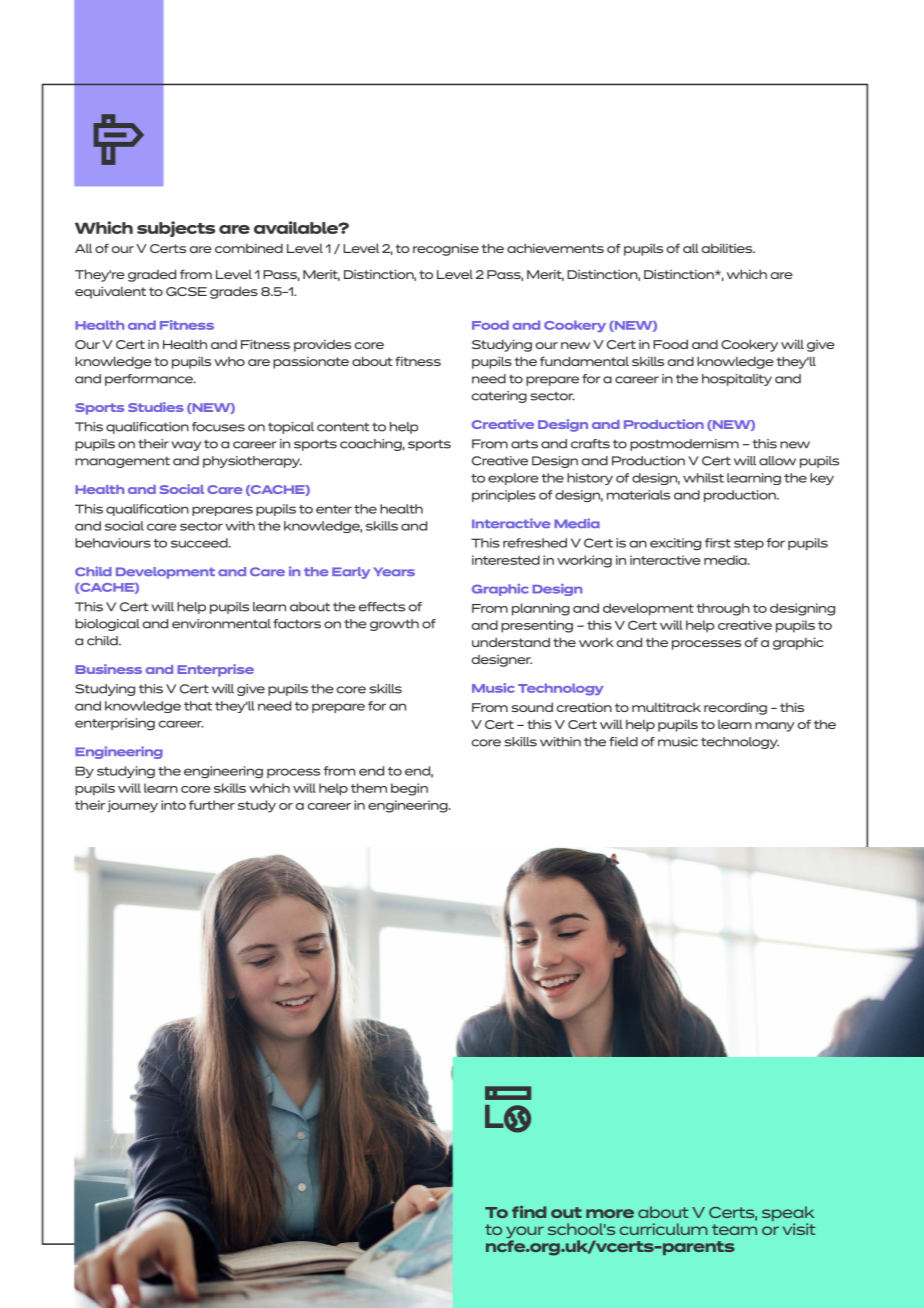  What do you see at coordinates (200, 543) in the image?
I see `succeed` at bounding box center [200, 543].
